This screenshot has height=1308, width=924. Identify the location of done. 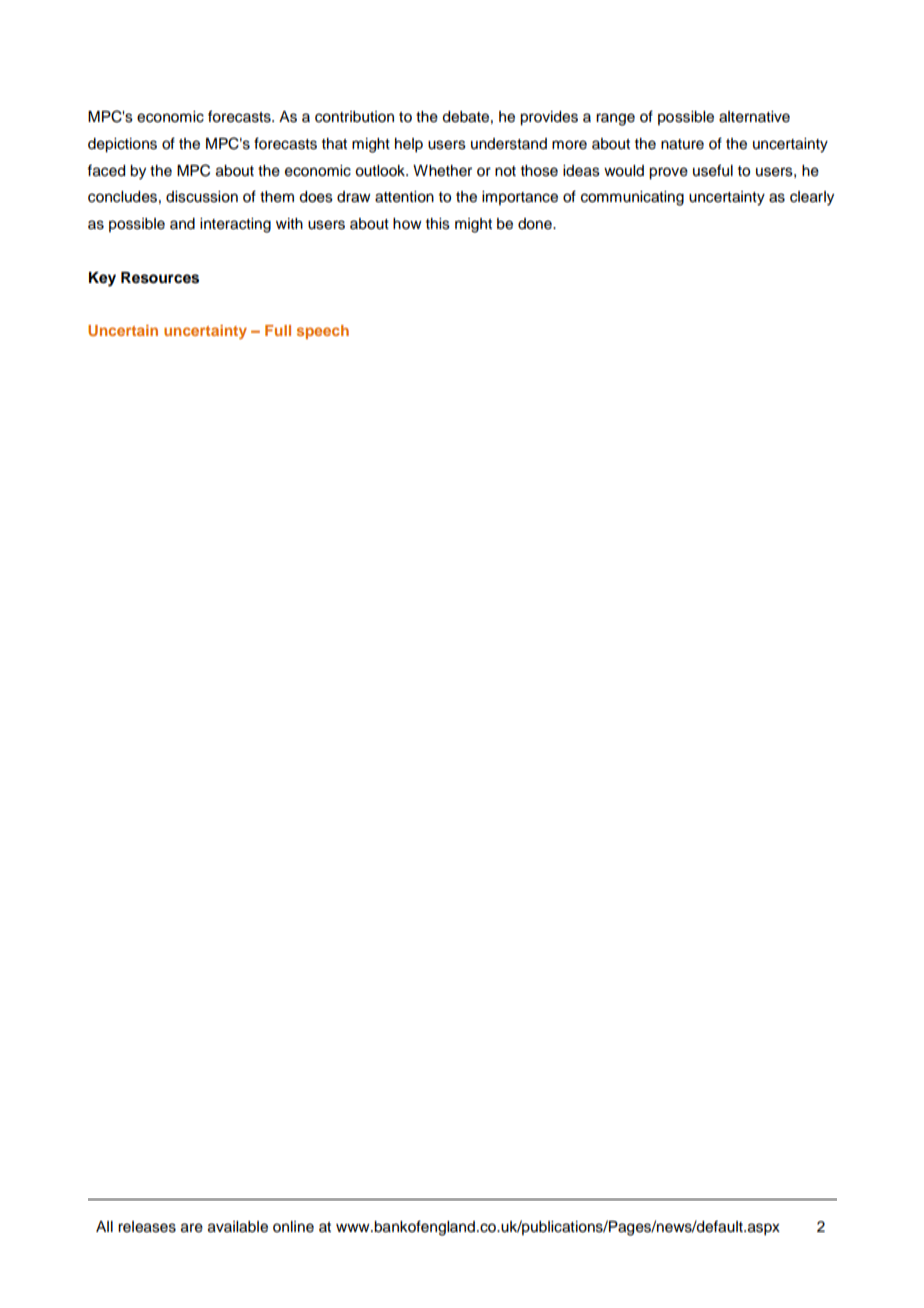
(536, 224).
